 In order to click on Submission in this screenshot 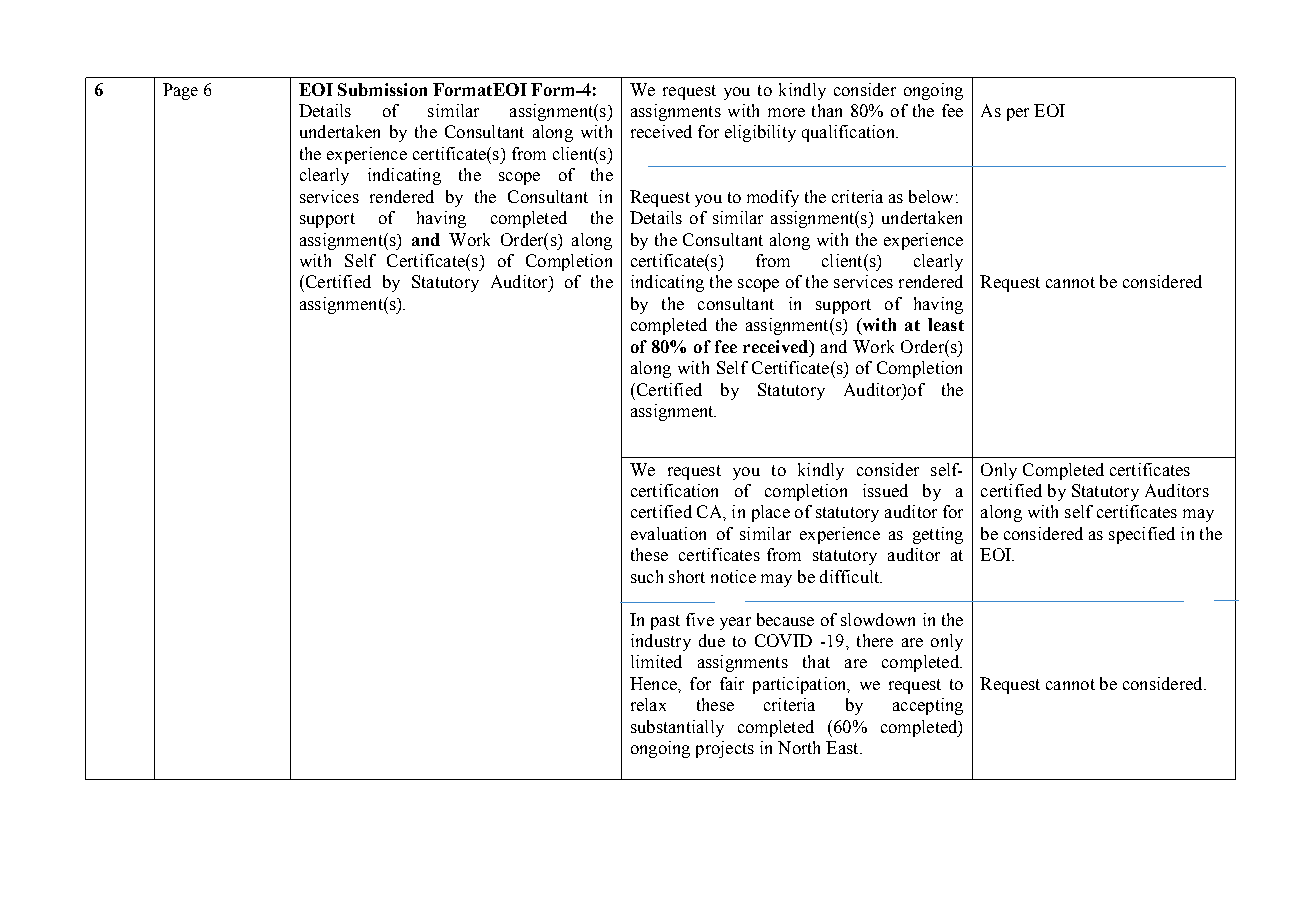, I will do `click(382, 89)`.
